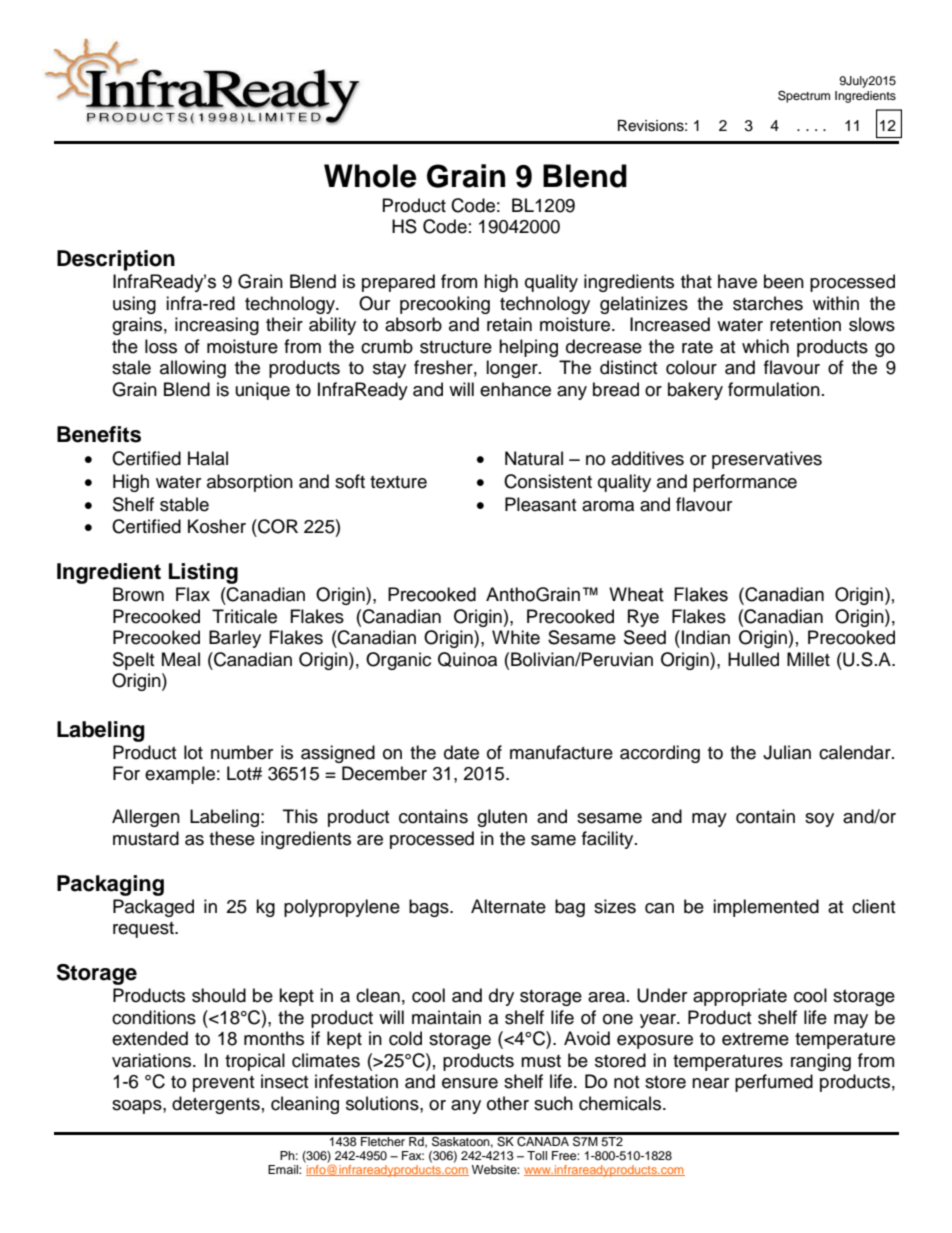  Describe the element at coordinates (508, 1103) in the screenshot. I see `other` at that location.
